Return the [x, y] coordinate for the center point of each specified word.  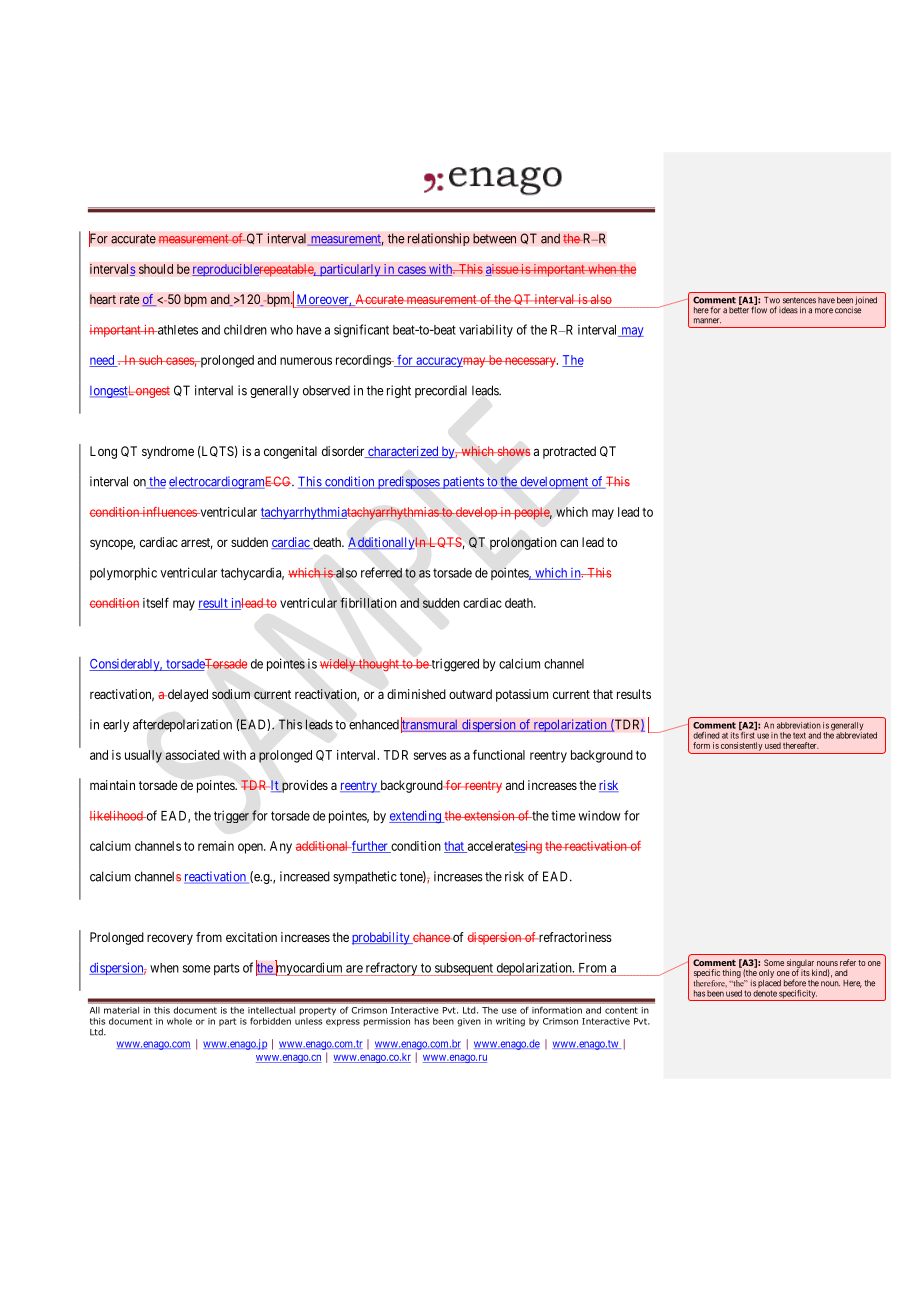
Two [772, 300]
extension [489, 816]
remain [216, 846]
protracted [569, 452]
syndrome [168, 452]
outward [470, 694]
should [156, 269]
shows [512, 451]
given [469, 1022]
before [795, 983]
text [799, 735]
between [494, 238]
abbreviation [799, 725]
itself [156, 602]
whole [179, 1021]
